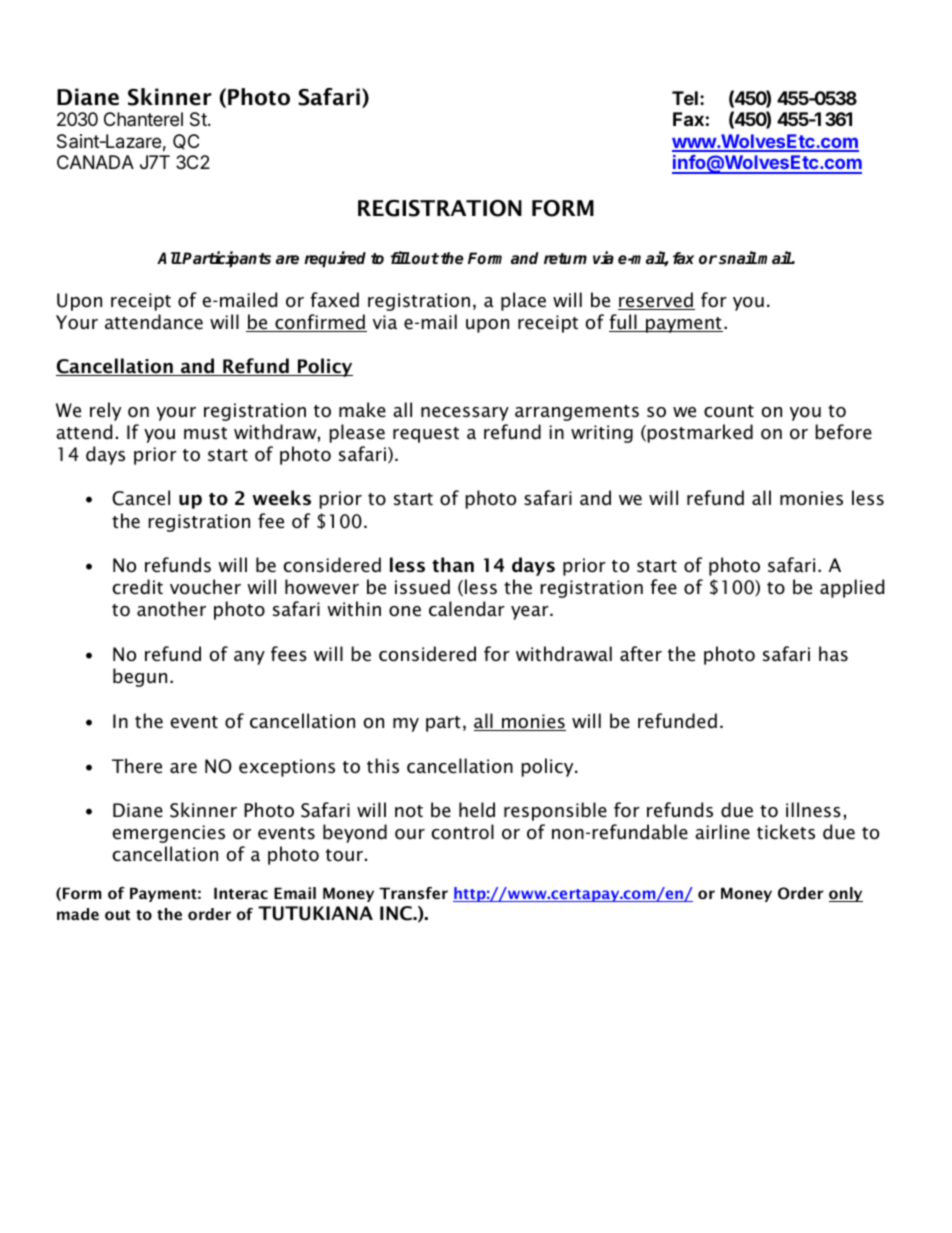 This image has height=1233, width=952. What do you see at coordinates (282, 498) in the image?
I see `weeks` at bounding box center [282, 498].
